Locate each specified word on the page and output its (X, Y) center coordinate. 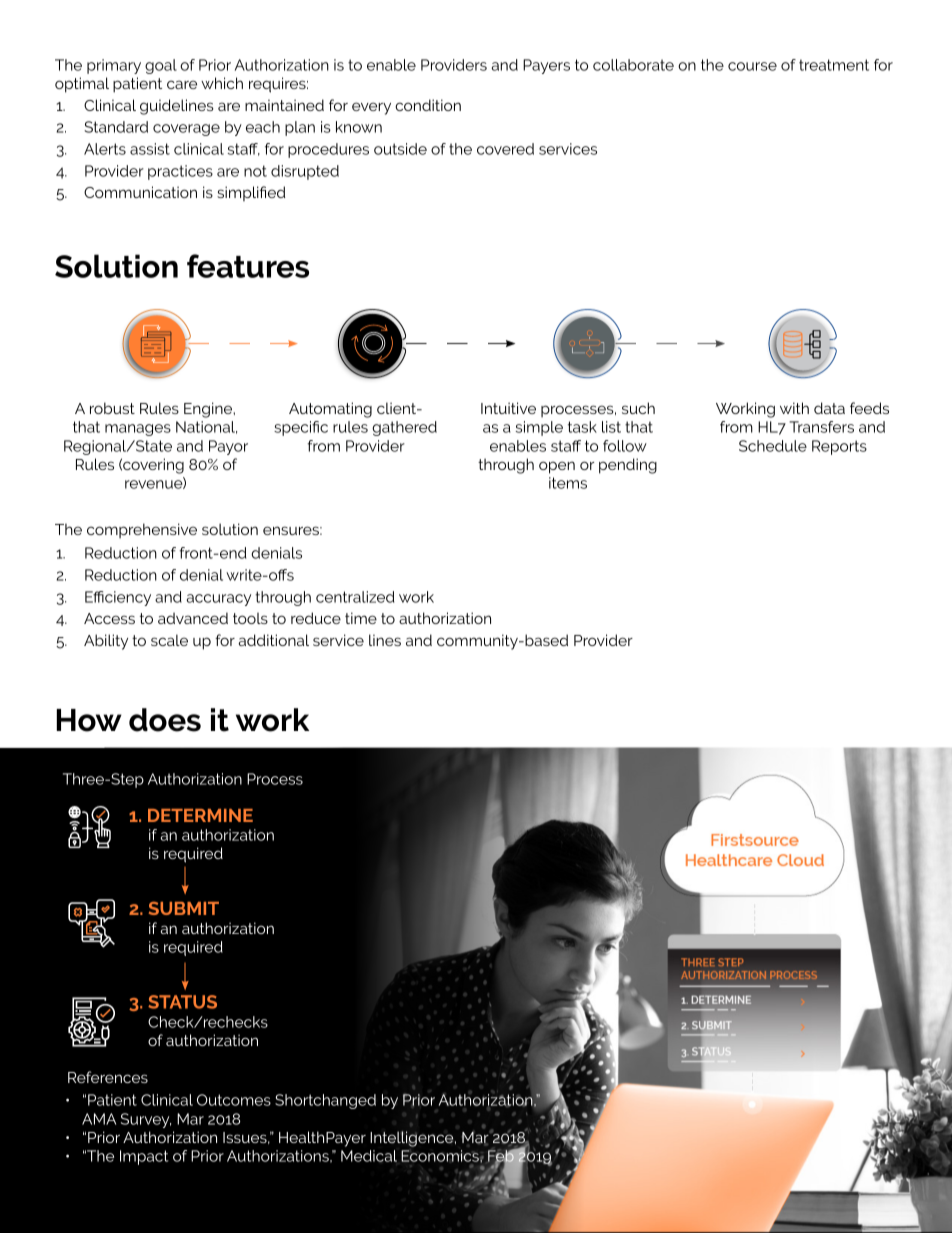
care (182, 84)
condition (428, 105)
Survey (146, 1120)
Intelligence (413, 1139)
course (752, 66)
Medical (369, 1156)
